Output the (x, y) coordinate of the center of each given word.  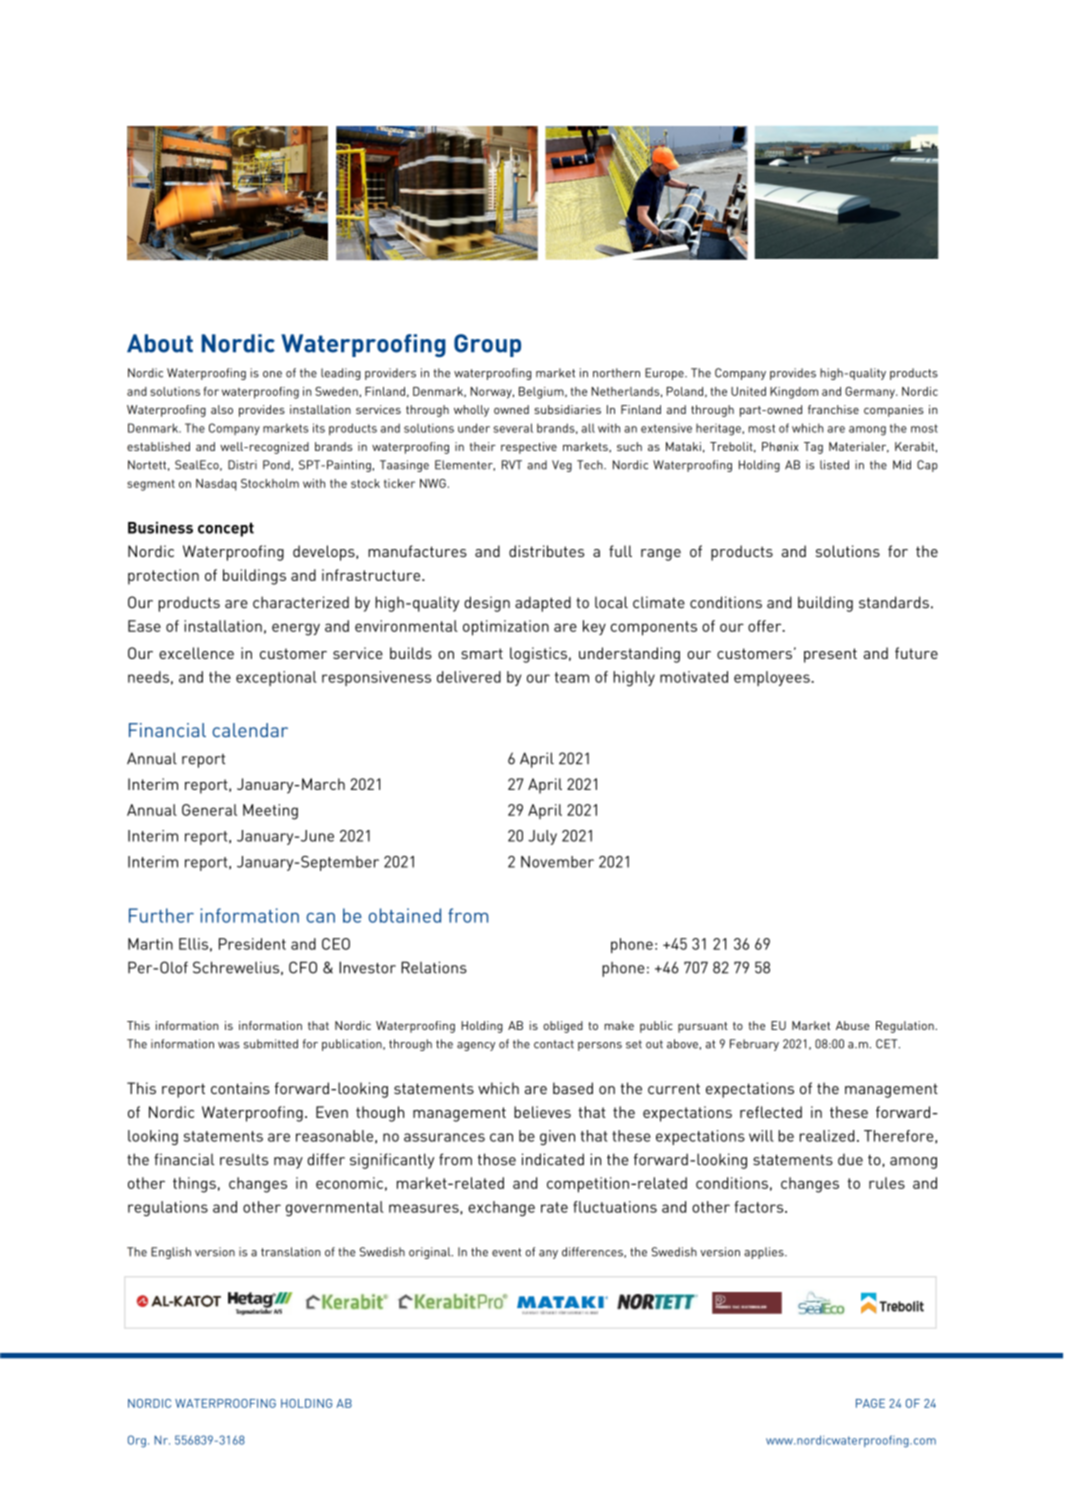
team (572, 677)
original (431, 1253)
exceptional (276, 678)
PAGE (870, 1403)
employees (773, 678)
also (222, 409)
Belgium (542, 393)
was (229, 1045)
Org (137, 1441)
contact (554, 1044)
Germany (871, 393)
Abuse (853, 1025)
